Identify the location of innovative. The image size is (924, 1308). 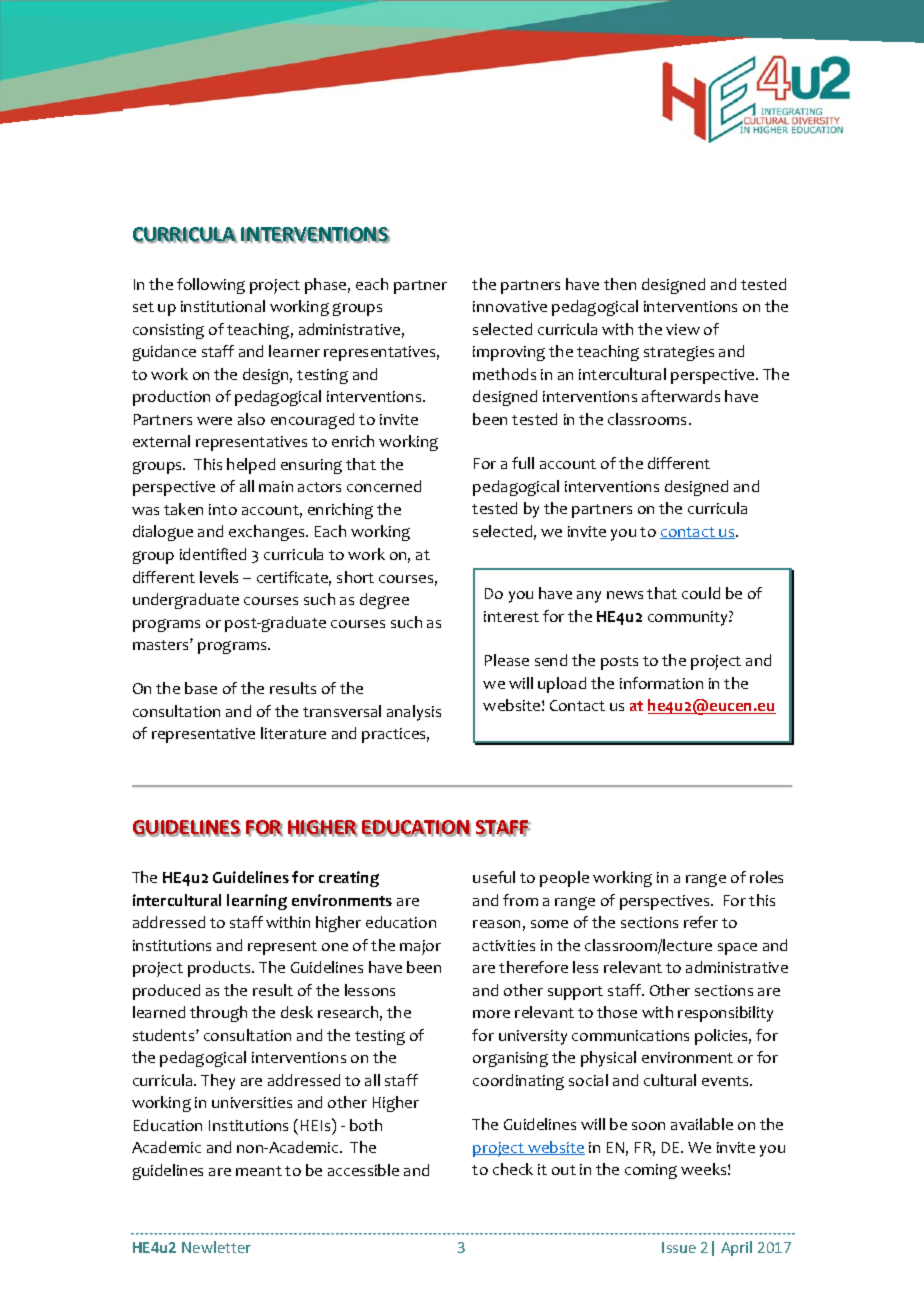
(510, 306).
